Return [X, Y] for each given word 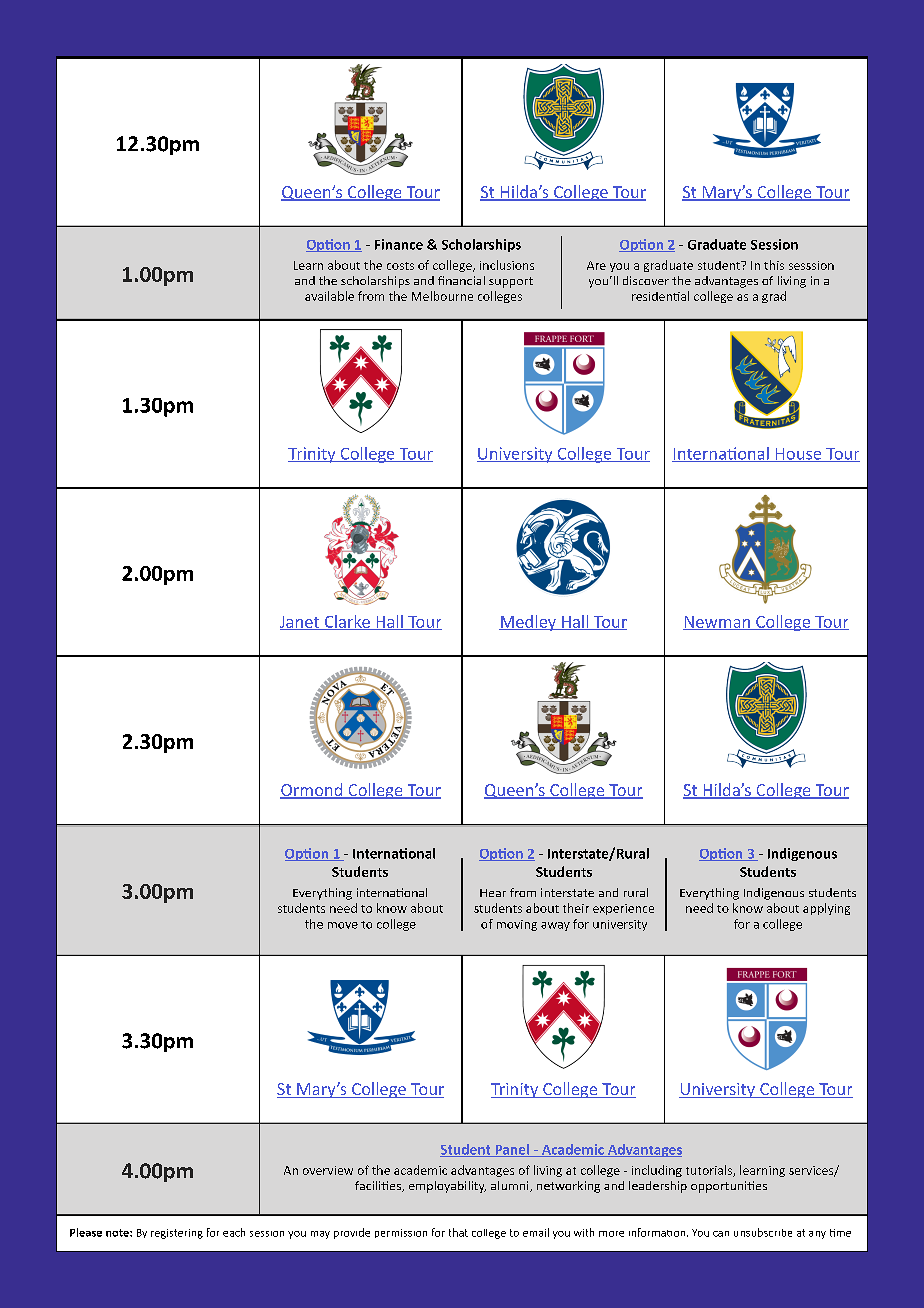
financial [461, 280]
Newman [717, 623]
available [329, 296]
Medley [528, 623]
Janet [301, 623]
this [774, 265]
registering [177, 1234]
